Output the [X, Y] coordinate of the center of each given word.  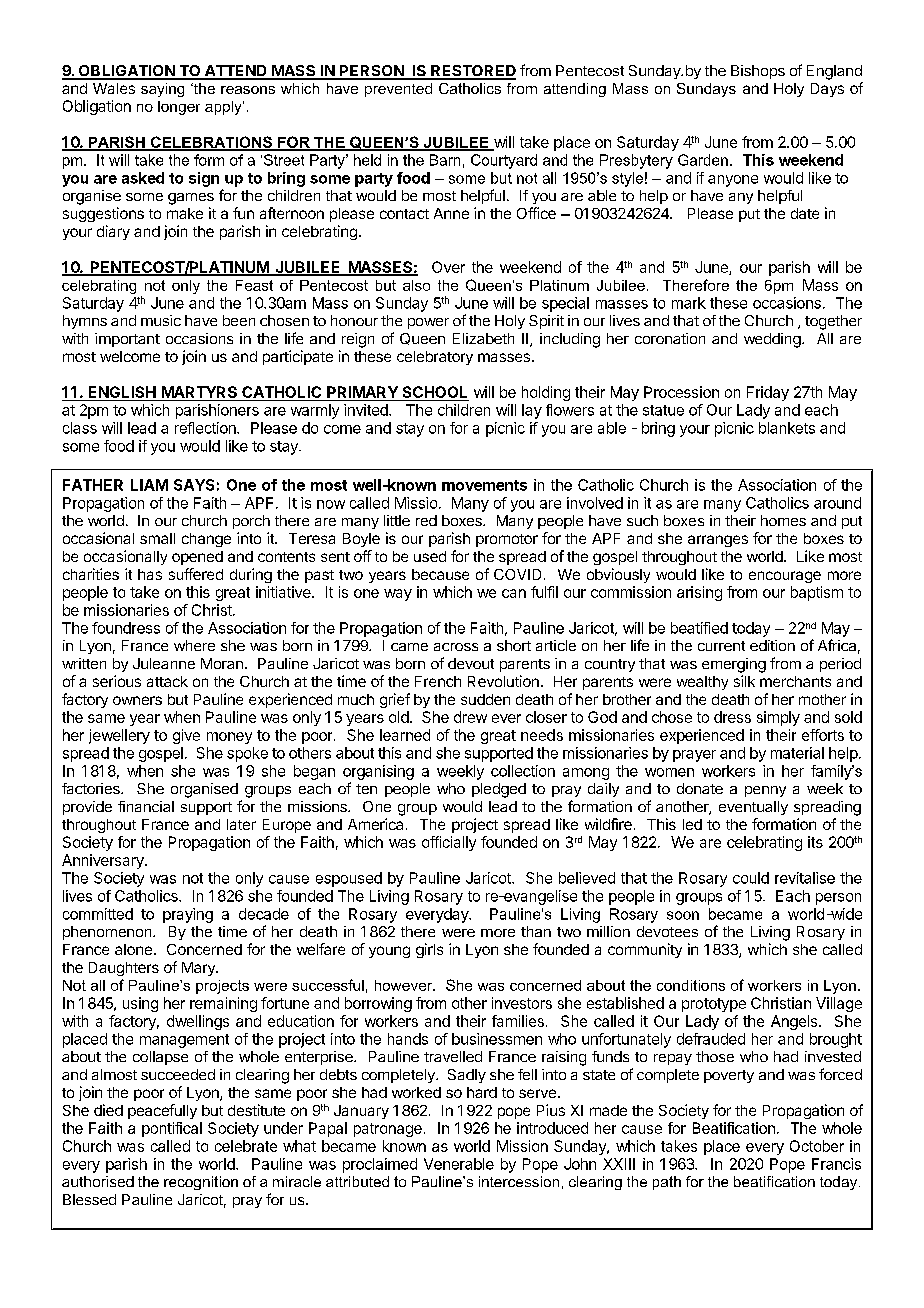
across [456, 647]
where [194, 645]
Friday [768, 393]
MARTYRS [199, 393]
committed [98, 914]
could [751, 878]
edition [772, 645]
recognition [201, 1183]
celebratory [435, 358]
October [817, 1146]
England [834, 72]
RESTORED [472, 72]
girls [429, 950]
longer [179, 108]
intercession [519, 1181]
